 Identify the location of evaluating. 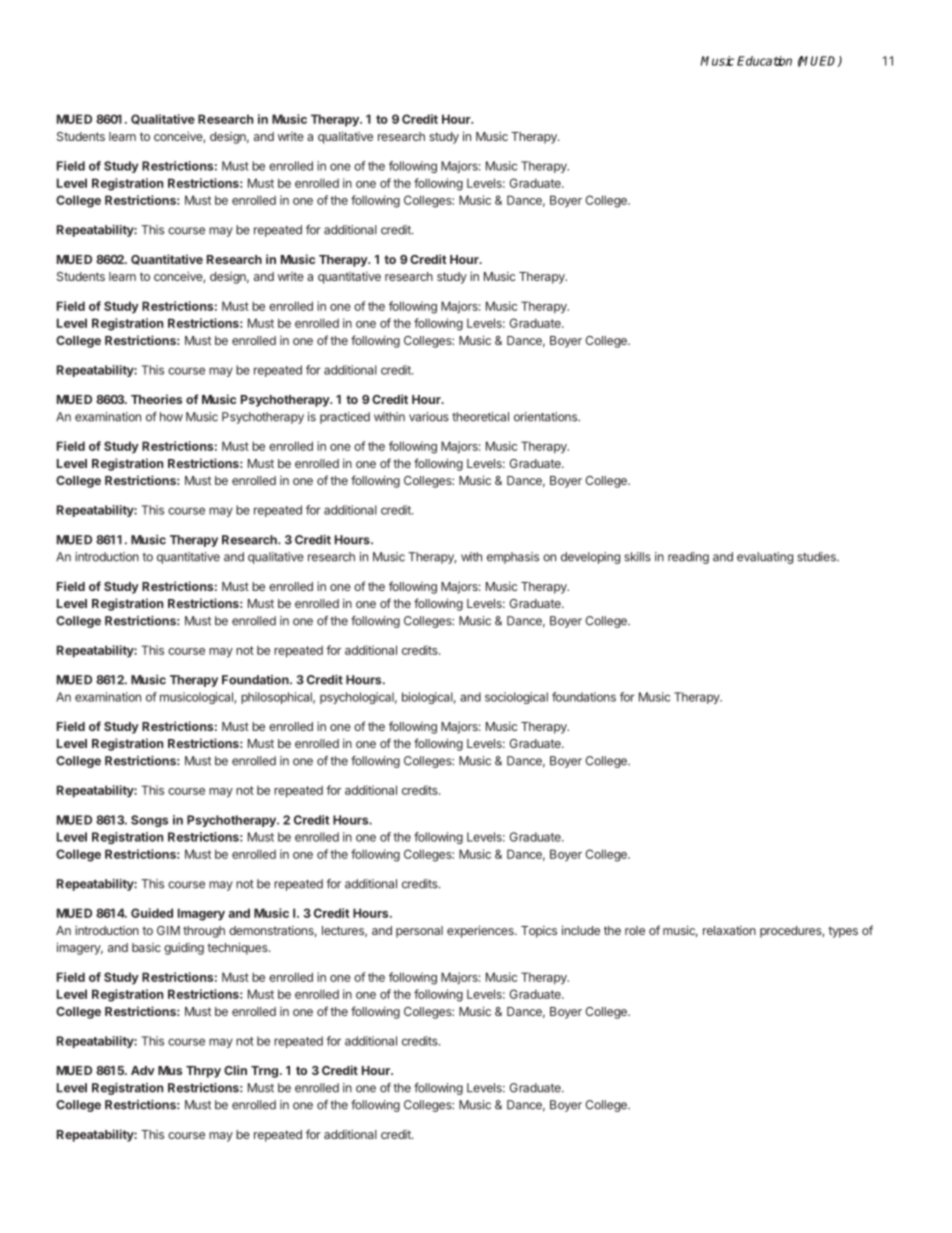
(765, 558).
